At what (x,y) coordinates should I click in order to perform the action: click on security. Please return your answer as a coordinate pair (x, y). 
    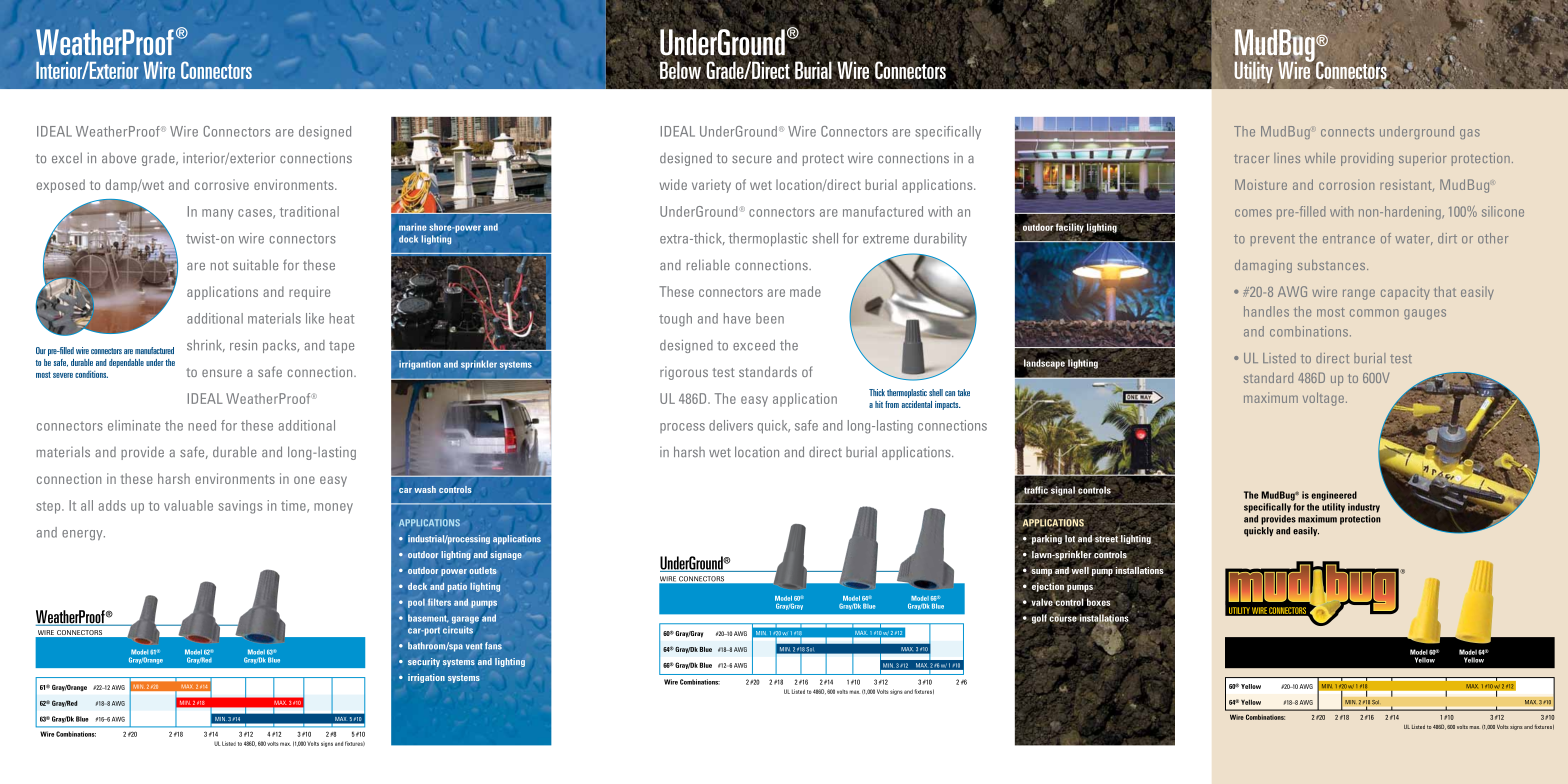
    Looking at the image, I should click on (424, 662).
